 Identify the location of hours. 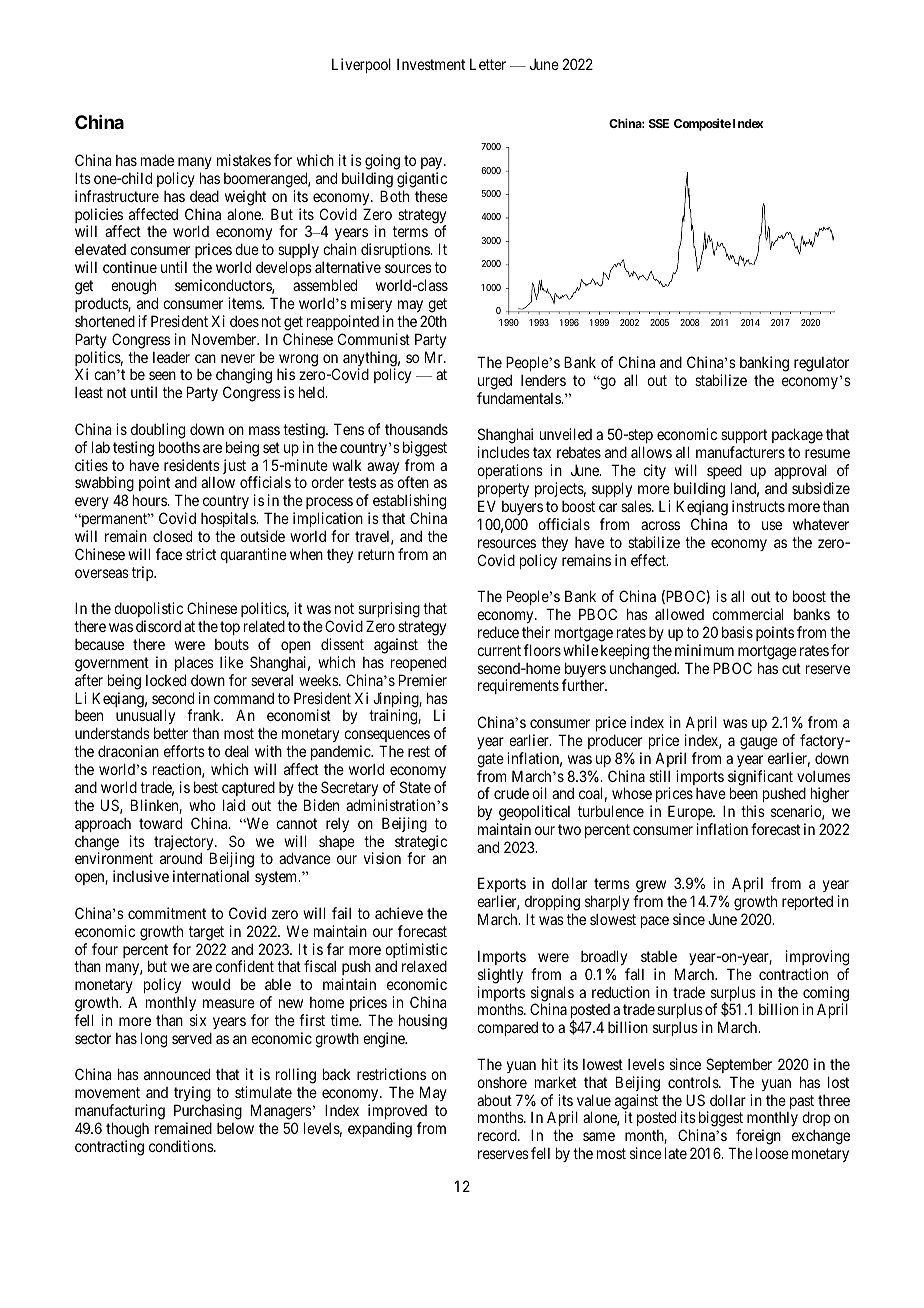
(150, 500).
